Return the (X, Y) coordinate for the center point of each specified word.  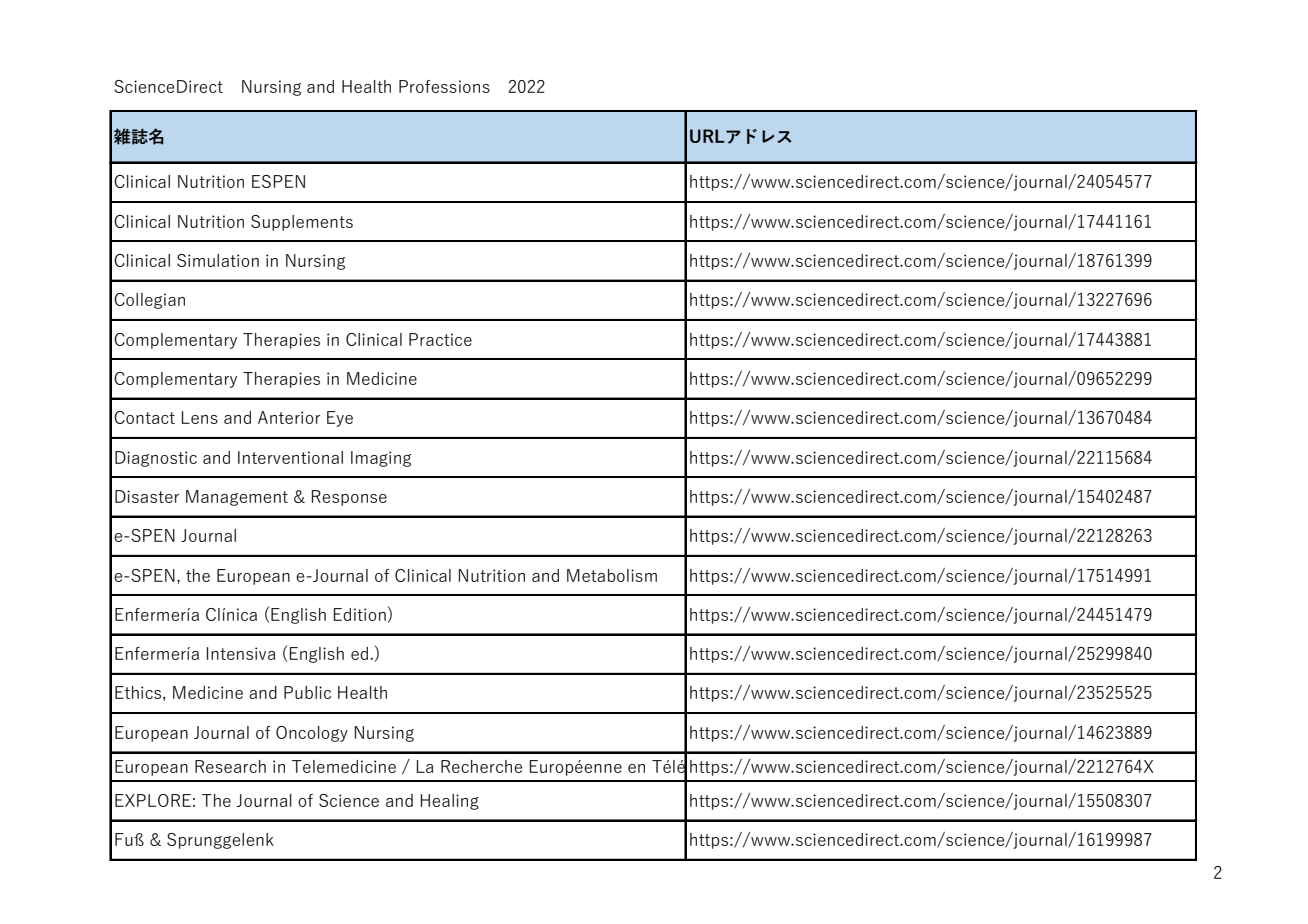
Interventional (290, 457)
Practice (440, 339)
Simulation (218, 260)
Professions (444, 86)
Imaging (381, 459)
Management (237, 498)
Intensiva (241, 653)
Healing (450, 802)
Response (349, 498)
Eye (340, 419)
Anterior (289, 417)
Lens (200, 417)
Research (230, 766)
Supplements (302, 223)
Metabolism (612, 575)
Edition (361, 615)
